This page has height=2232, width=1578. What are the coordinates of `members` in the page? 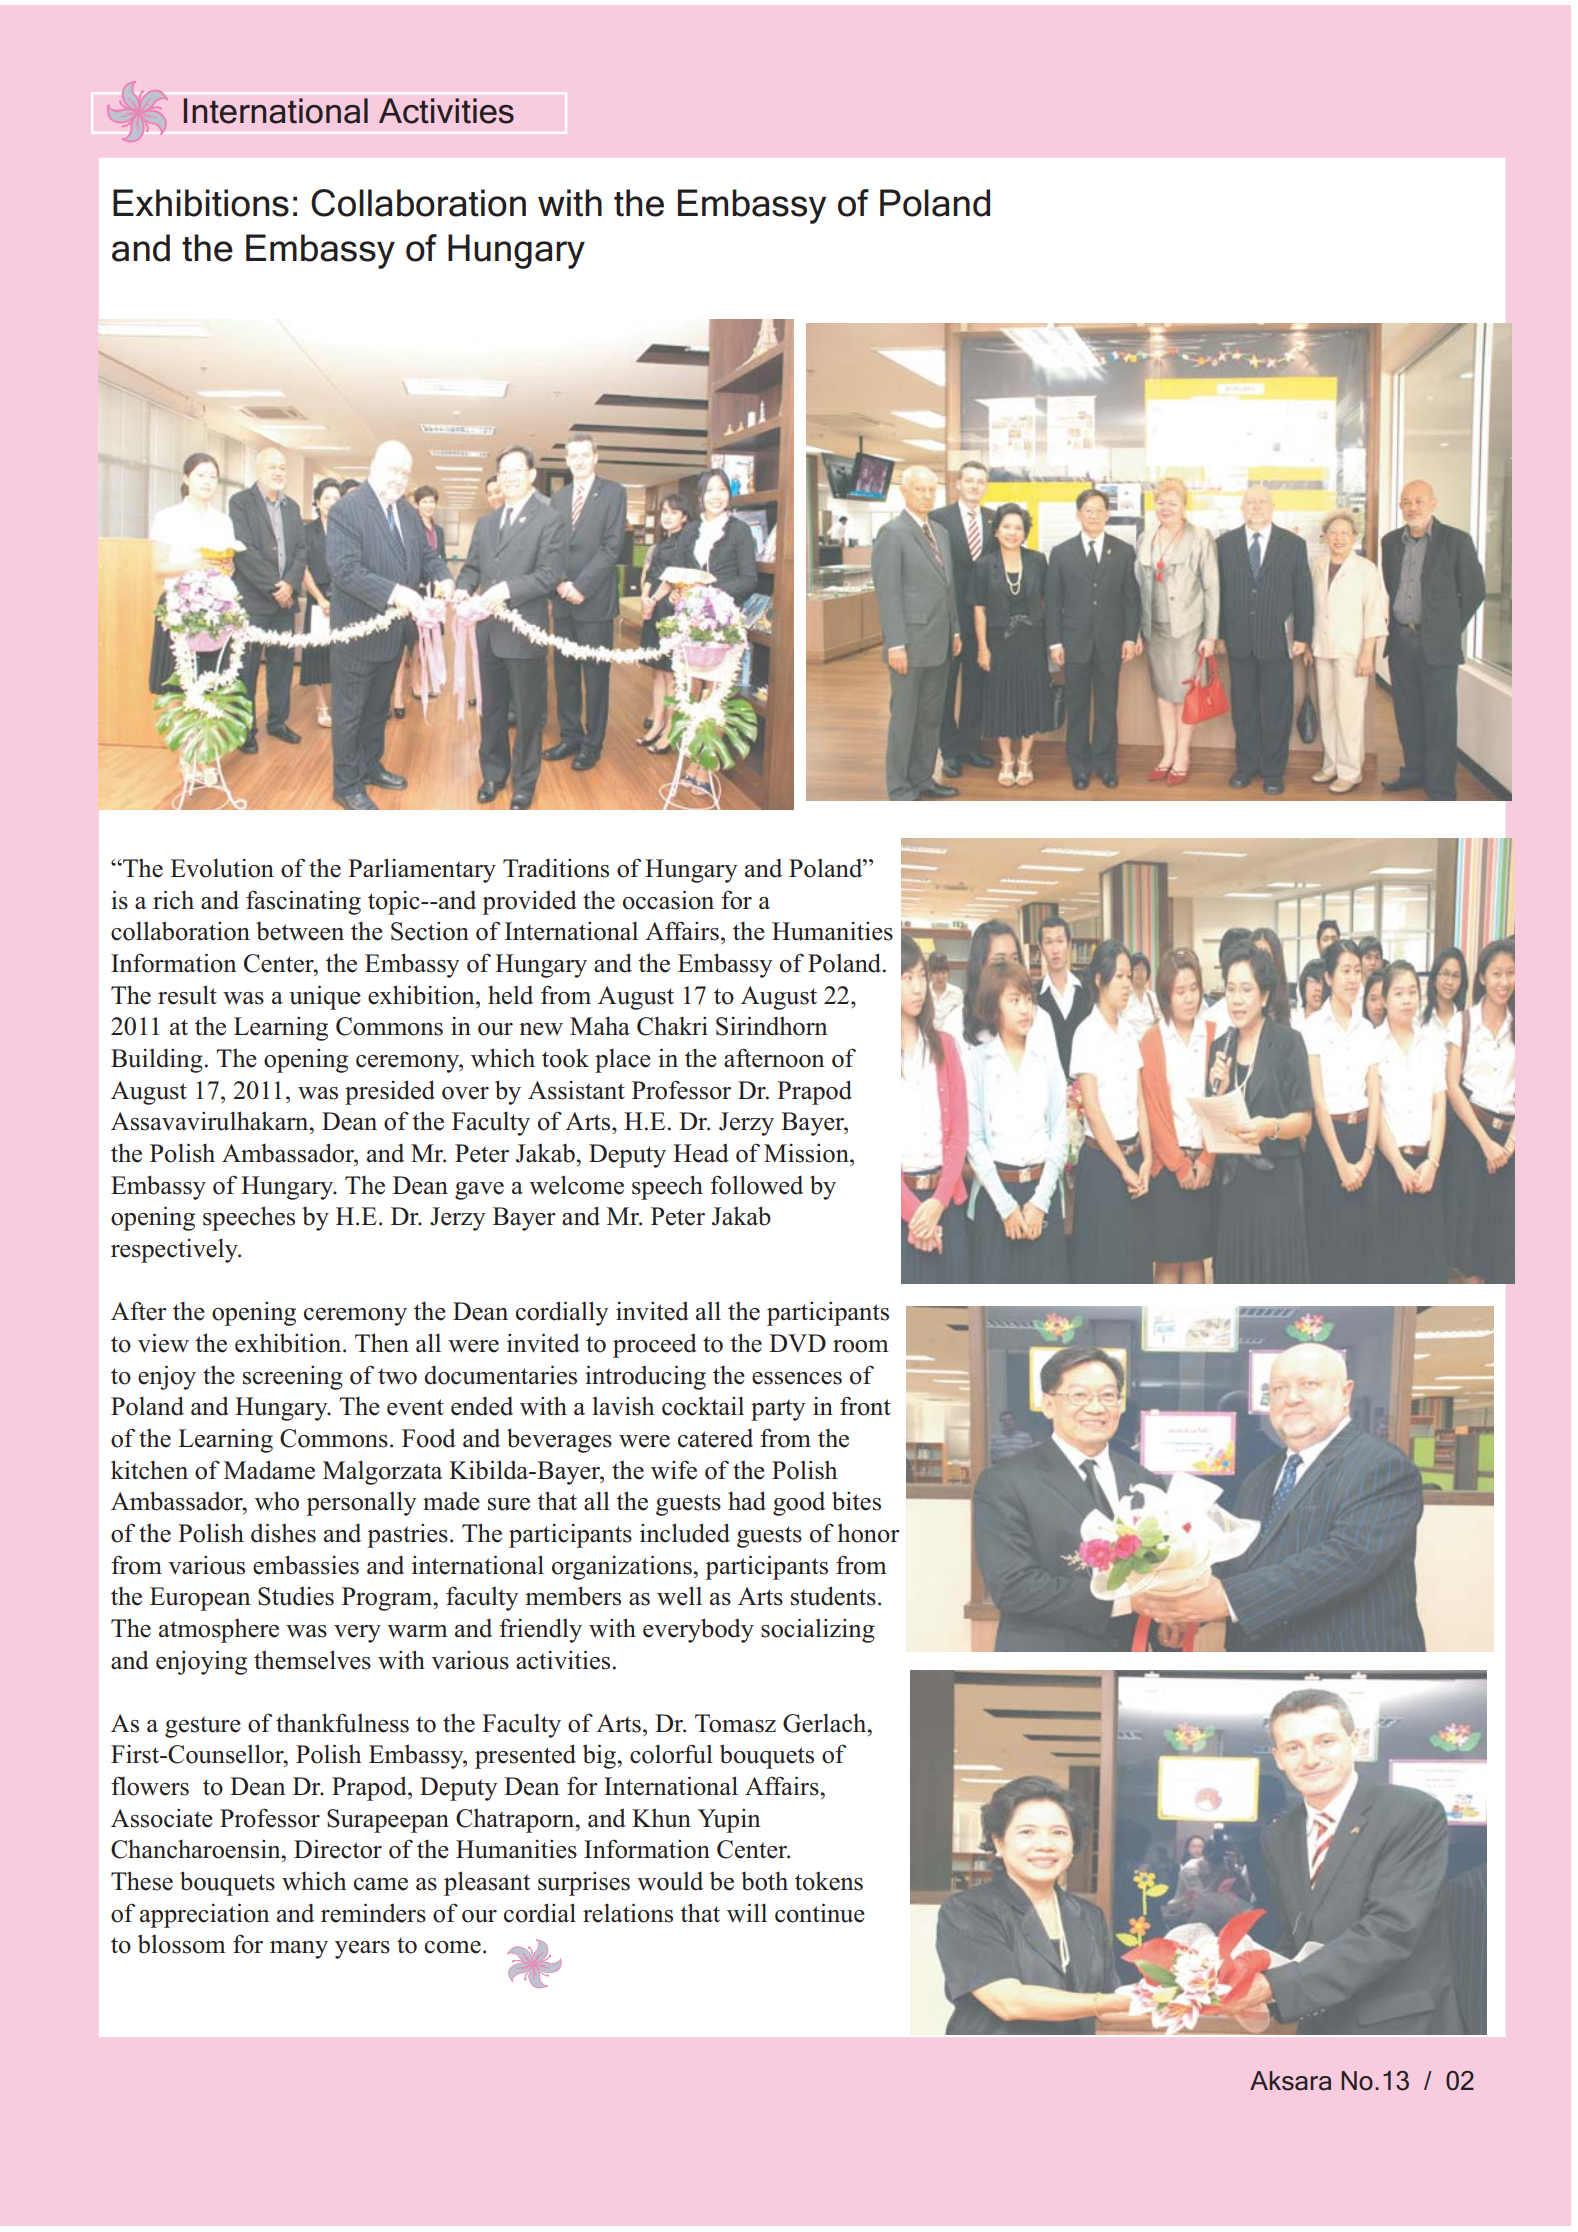 It's located at (573, 1596).
